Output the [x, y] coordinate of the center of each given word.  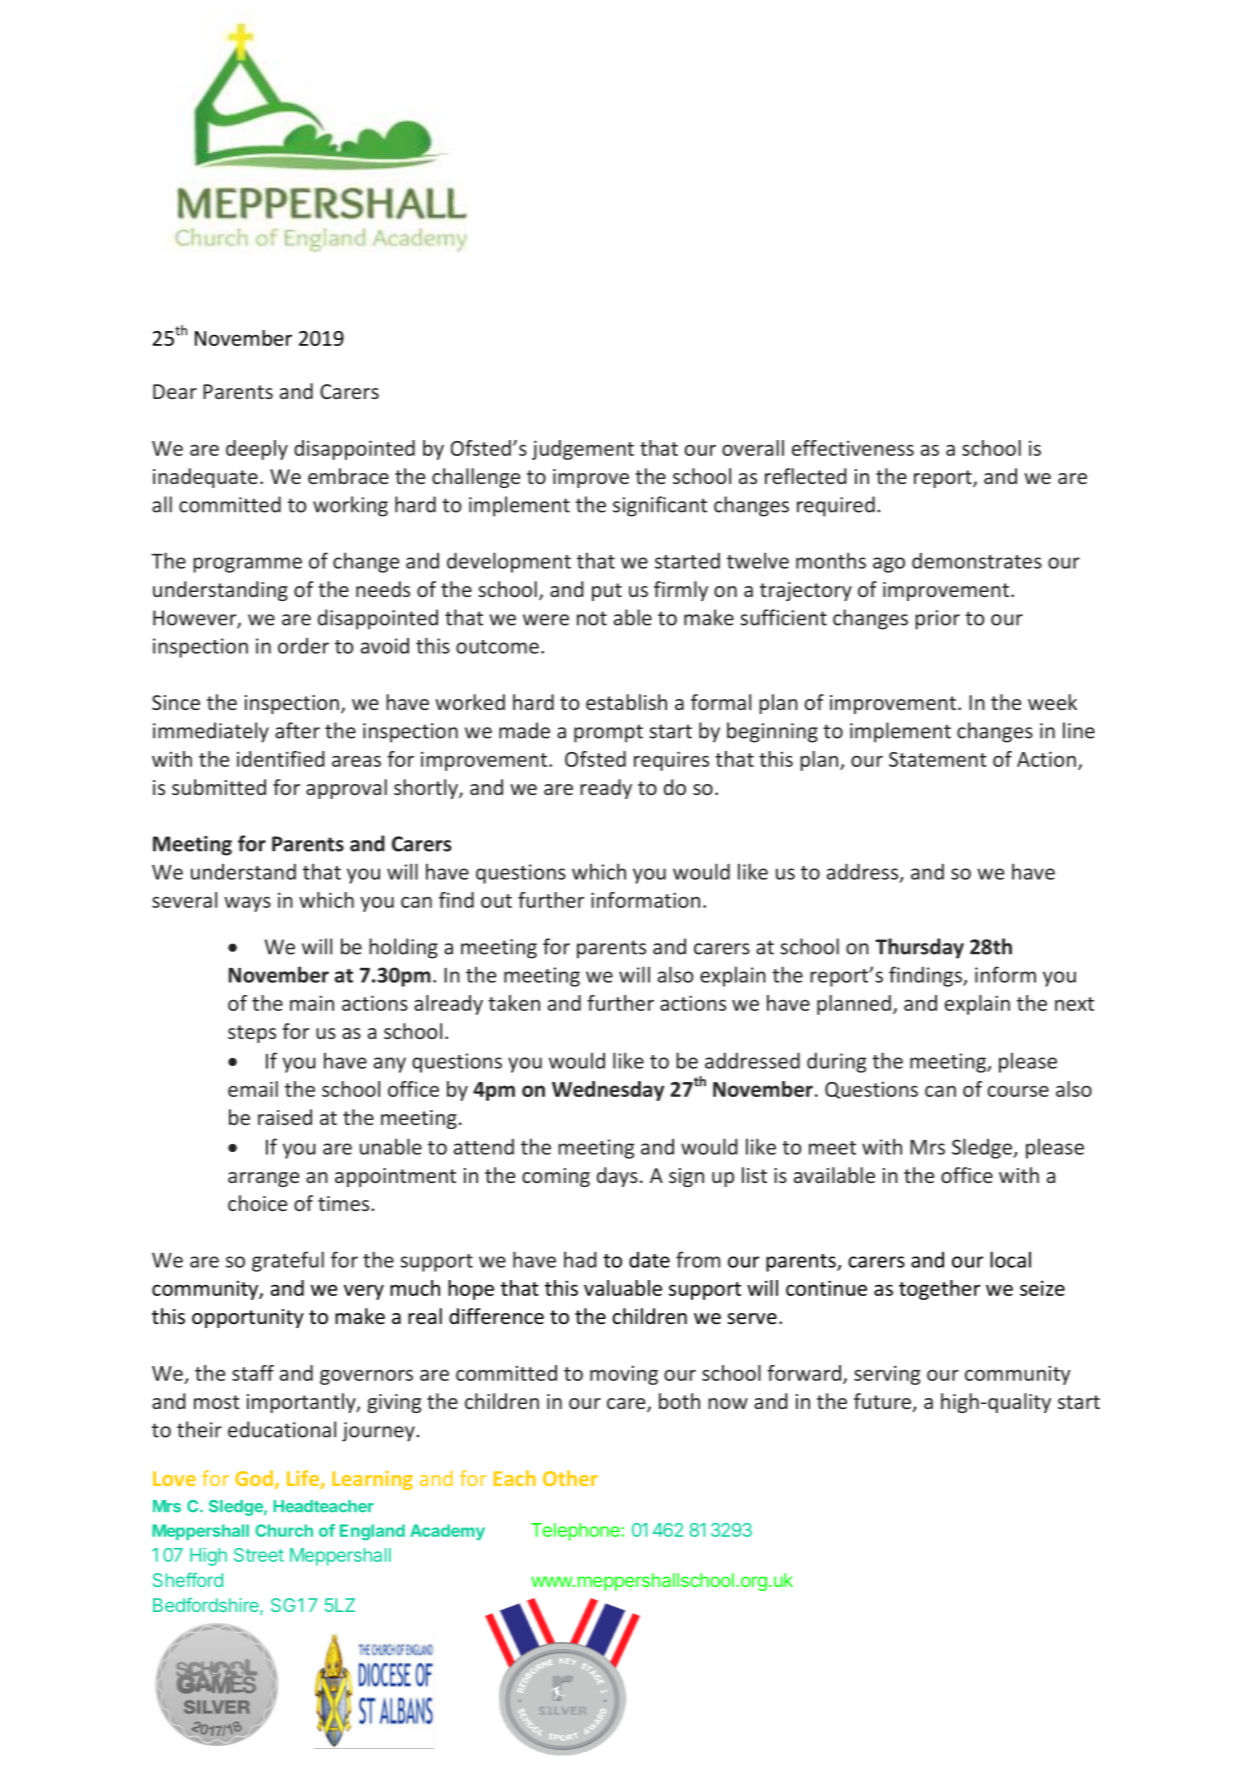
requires [671, 761]
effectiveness [853, 448]
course [1018, 1091]
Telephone [576, 1532]
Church [284, 1530]
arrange [263, 1179]
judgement [583, 450]
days [617, 1177]
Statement [938, 759]
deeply [257, 450]
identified [281, 759]
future [883, 1402]
